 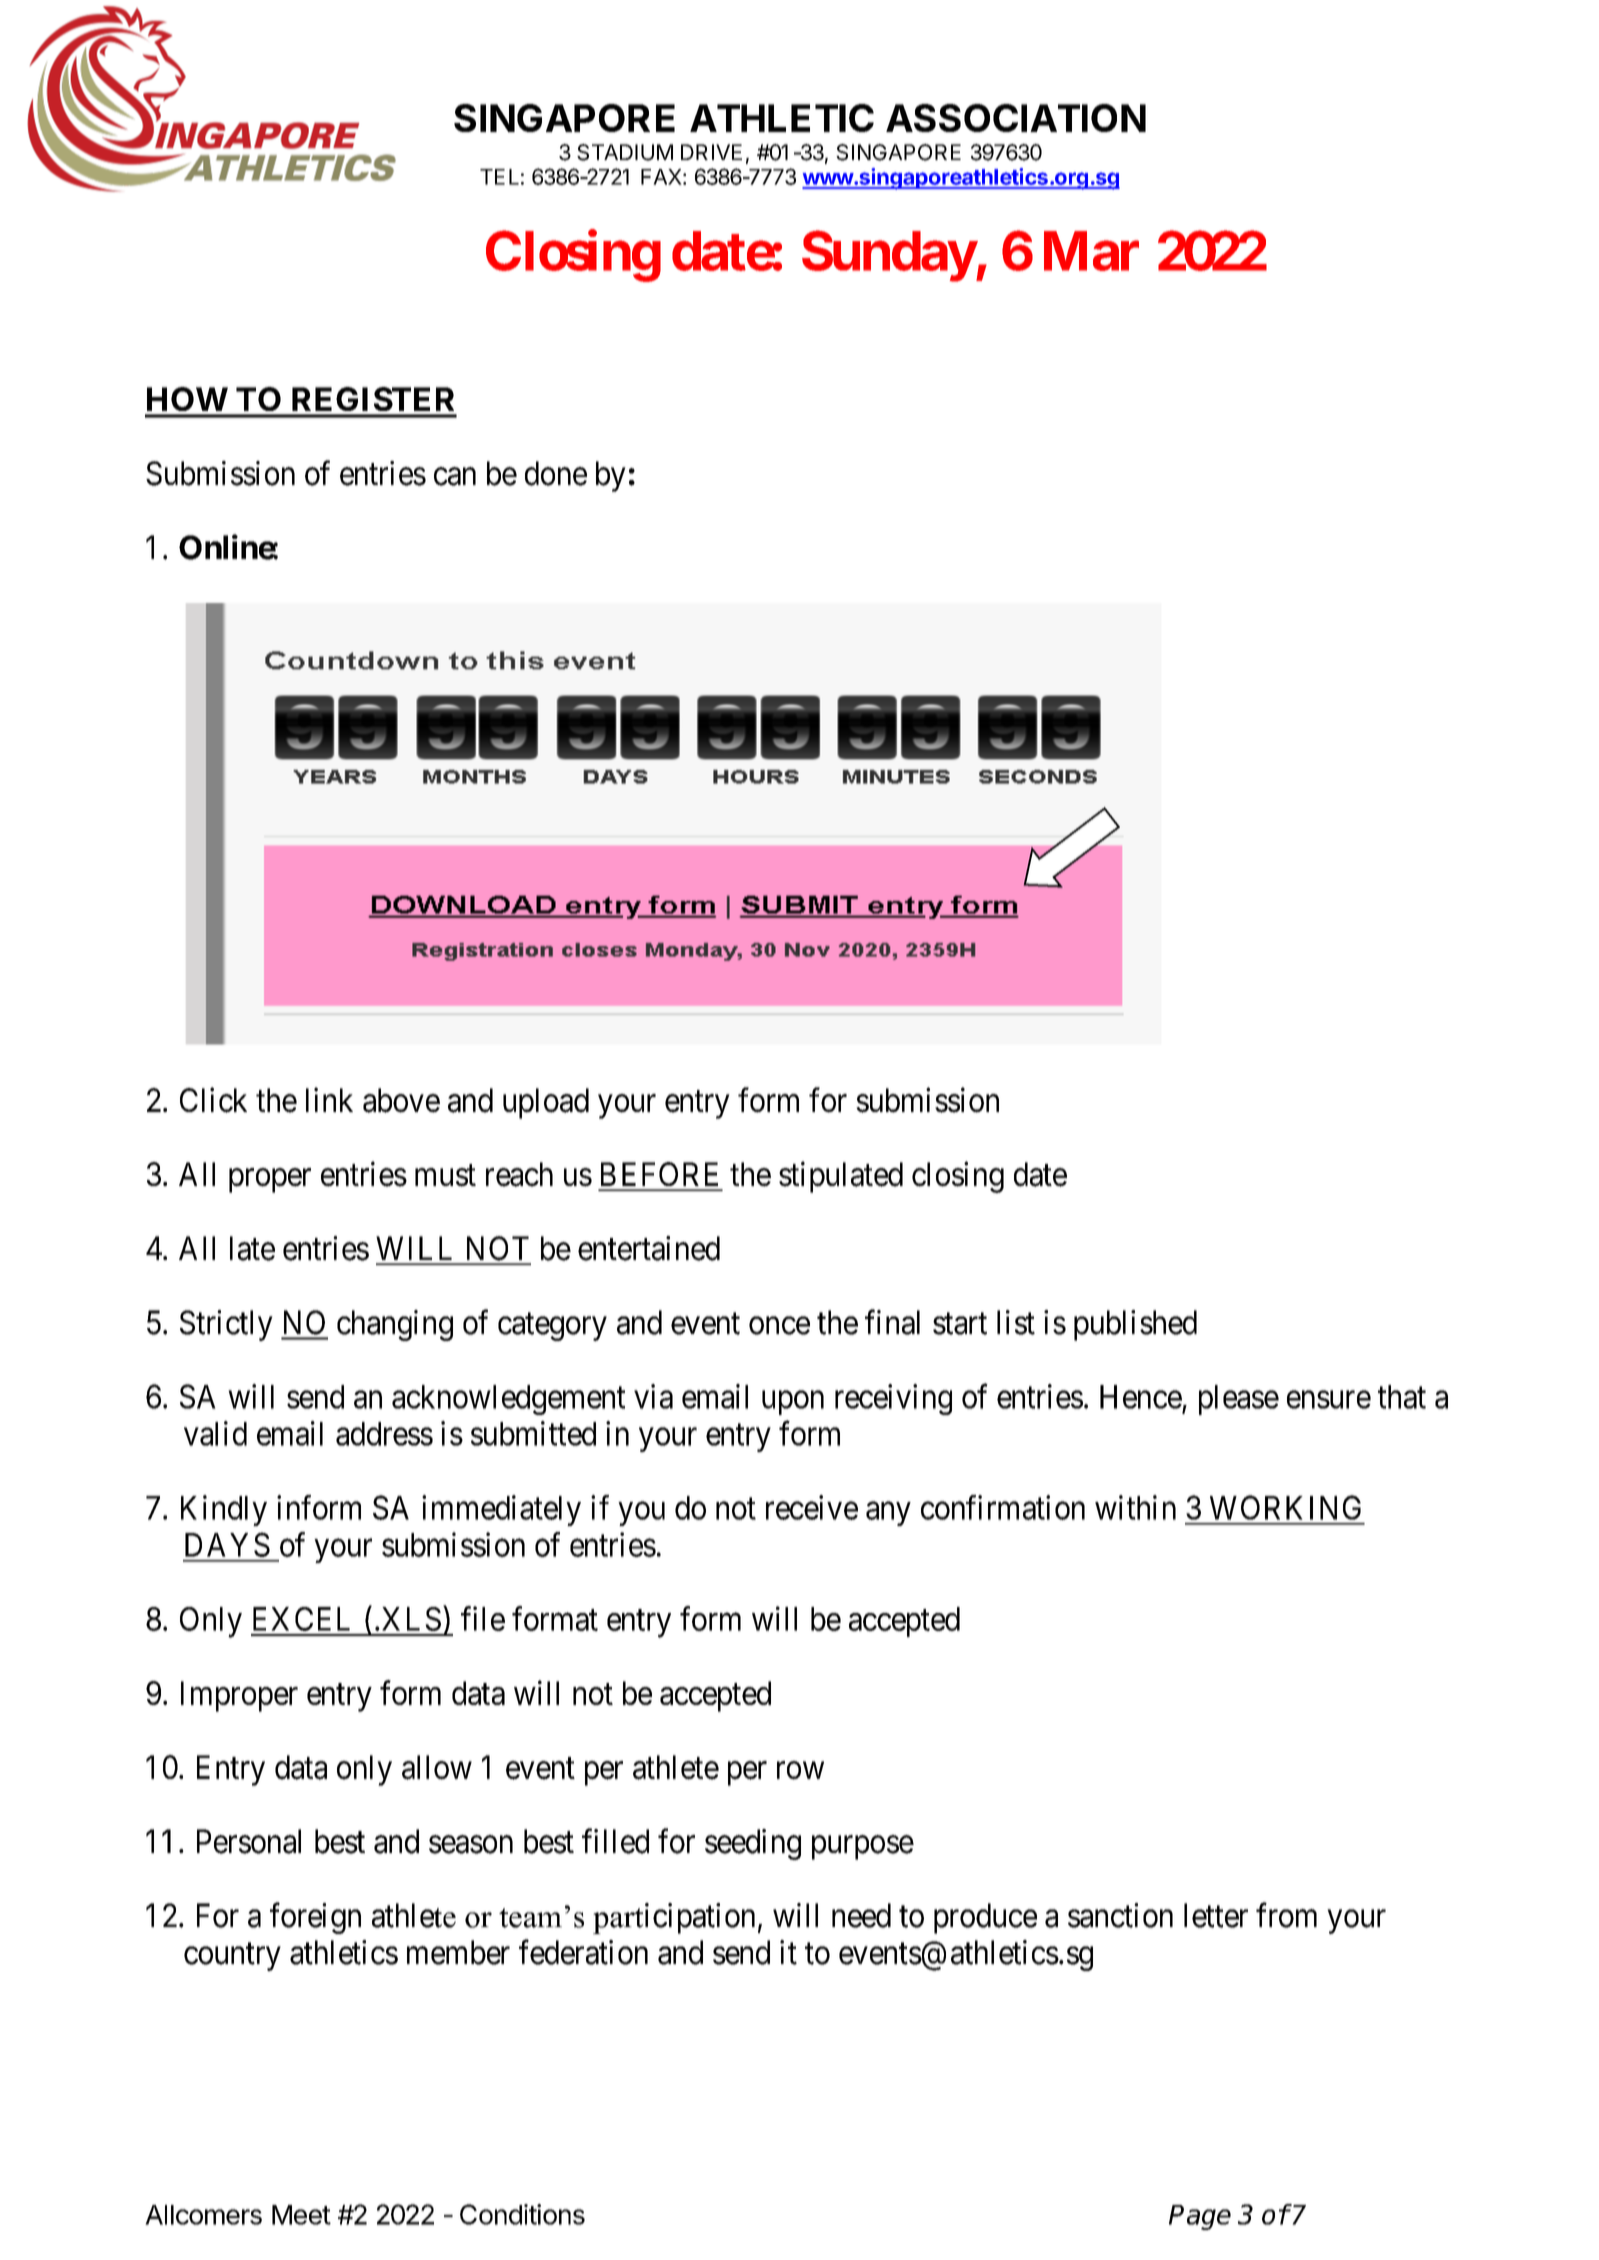 I want to click on published, so click(x=1135, y=1325).
